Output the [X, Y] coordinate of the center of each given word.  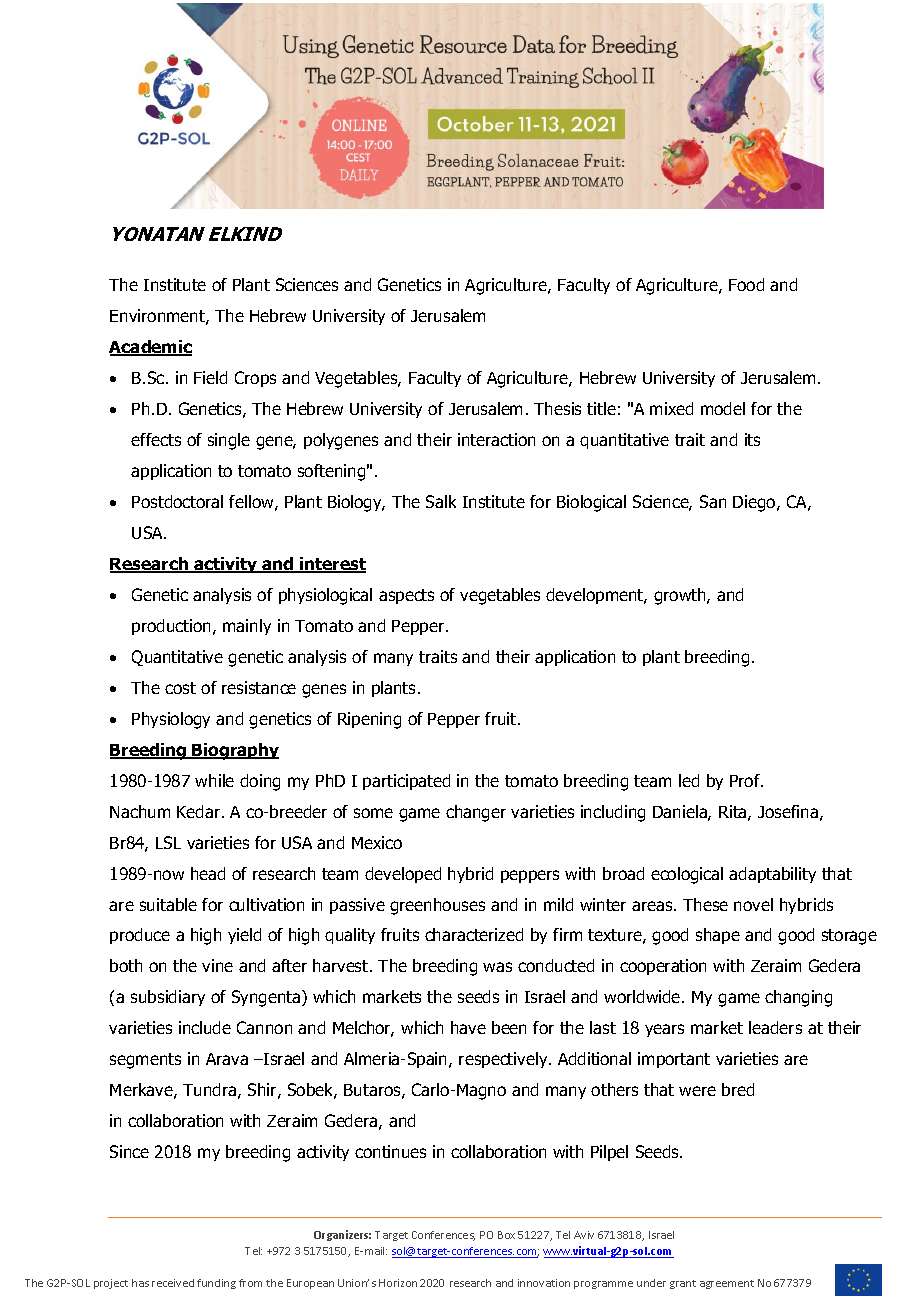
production [173, 627]
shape [718, 936]
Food [746, 284]
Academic [150, 348]
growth [681, 596]
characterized [474, 934]
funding [216, 1284]
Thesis [557, 408]
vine [217, 965]
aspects [406, 596]
